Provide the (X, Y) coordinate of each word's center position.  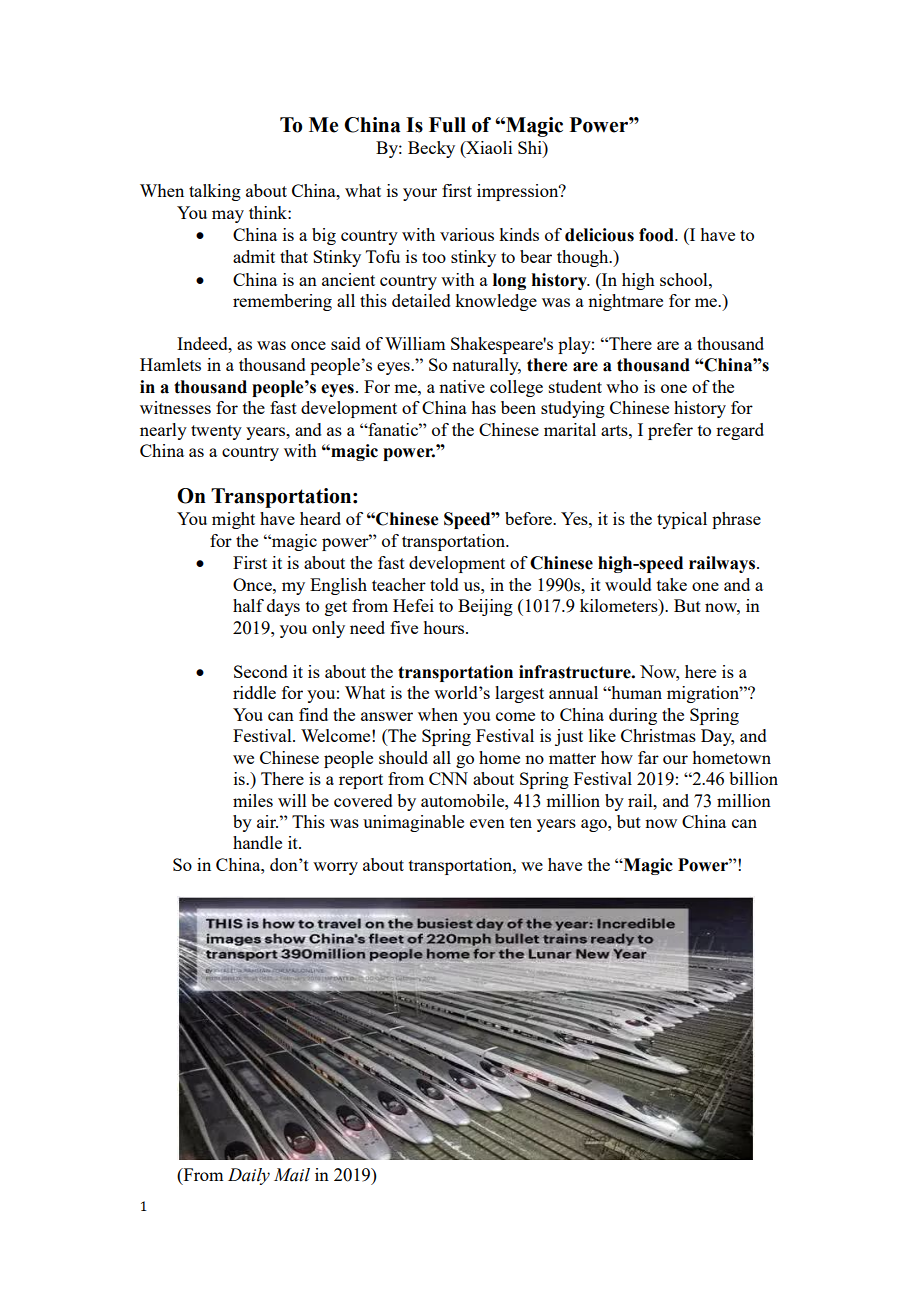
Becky (431, 149)
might (233, 520)
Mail (292, 1175)
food (657, 235)
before (530, 518)
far (648, 757)
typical (682, 520)
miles (253, 800)
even (487, 823)
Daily (249, 1176)
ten (521, 822)
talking (215, 192)
